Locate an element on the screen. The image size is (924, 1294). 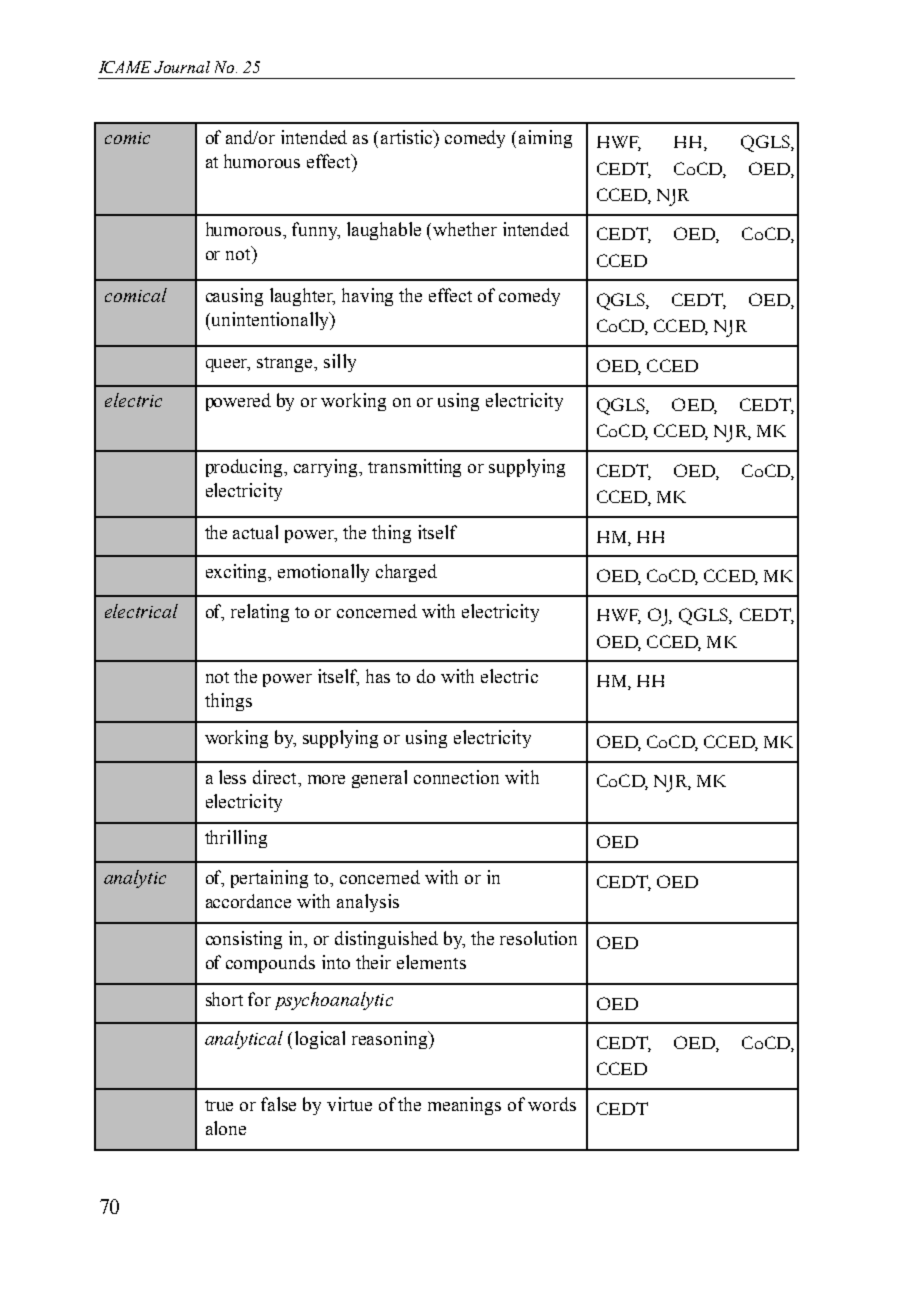
exciting is located at coordinates (238, 573).
